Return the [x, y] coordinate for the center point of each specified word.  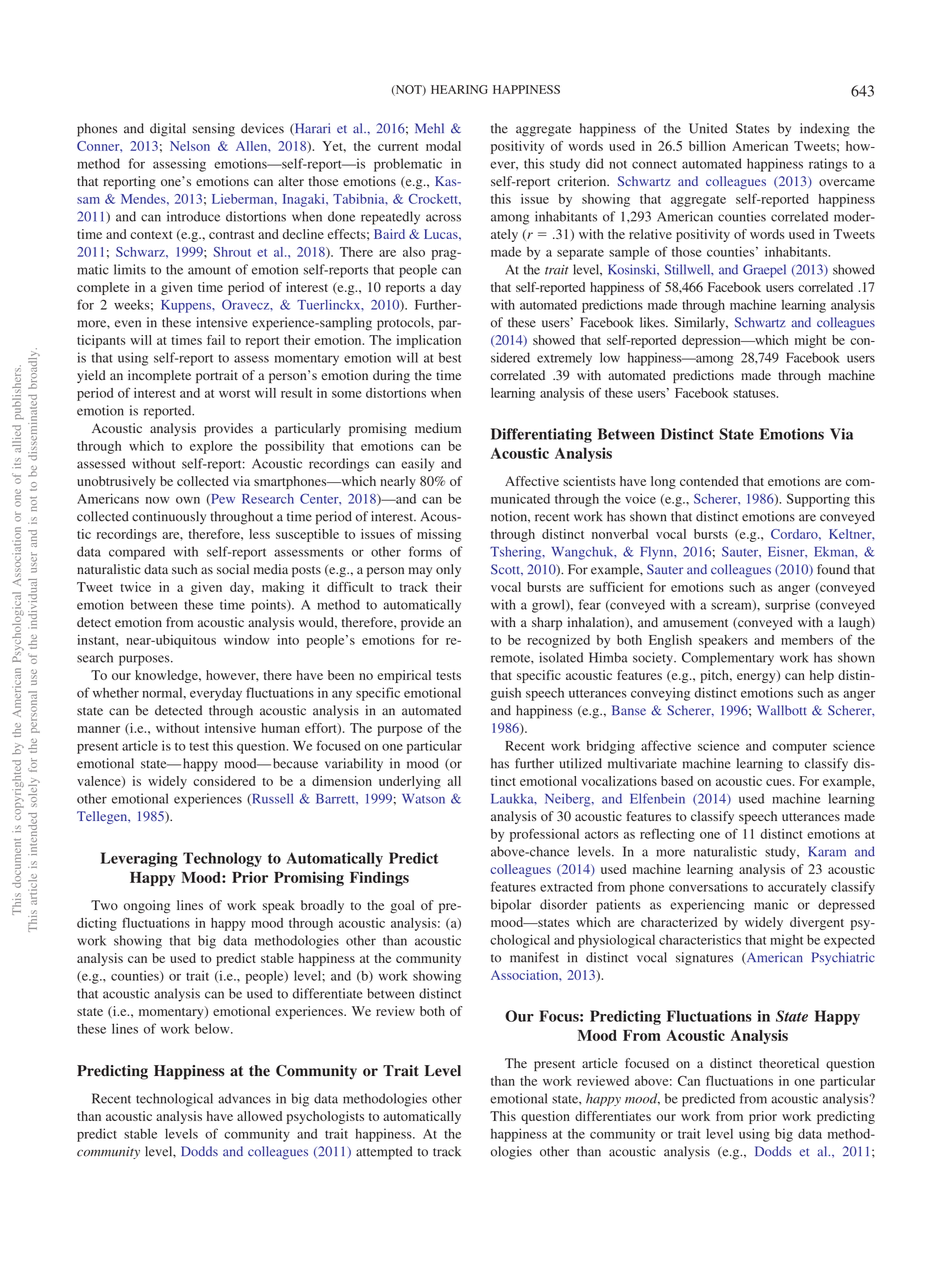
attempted [384, 1153]
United [708, 128]
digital [168, 130]
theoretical [789, 1063]
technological [174, 1100]
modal [443, 146]
